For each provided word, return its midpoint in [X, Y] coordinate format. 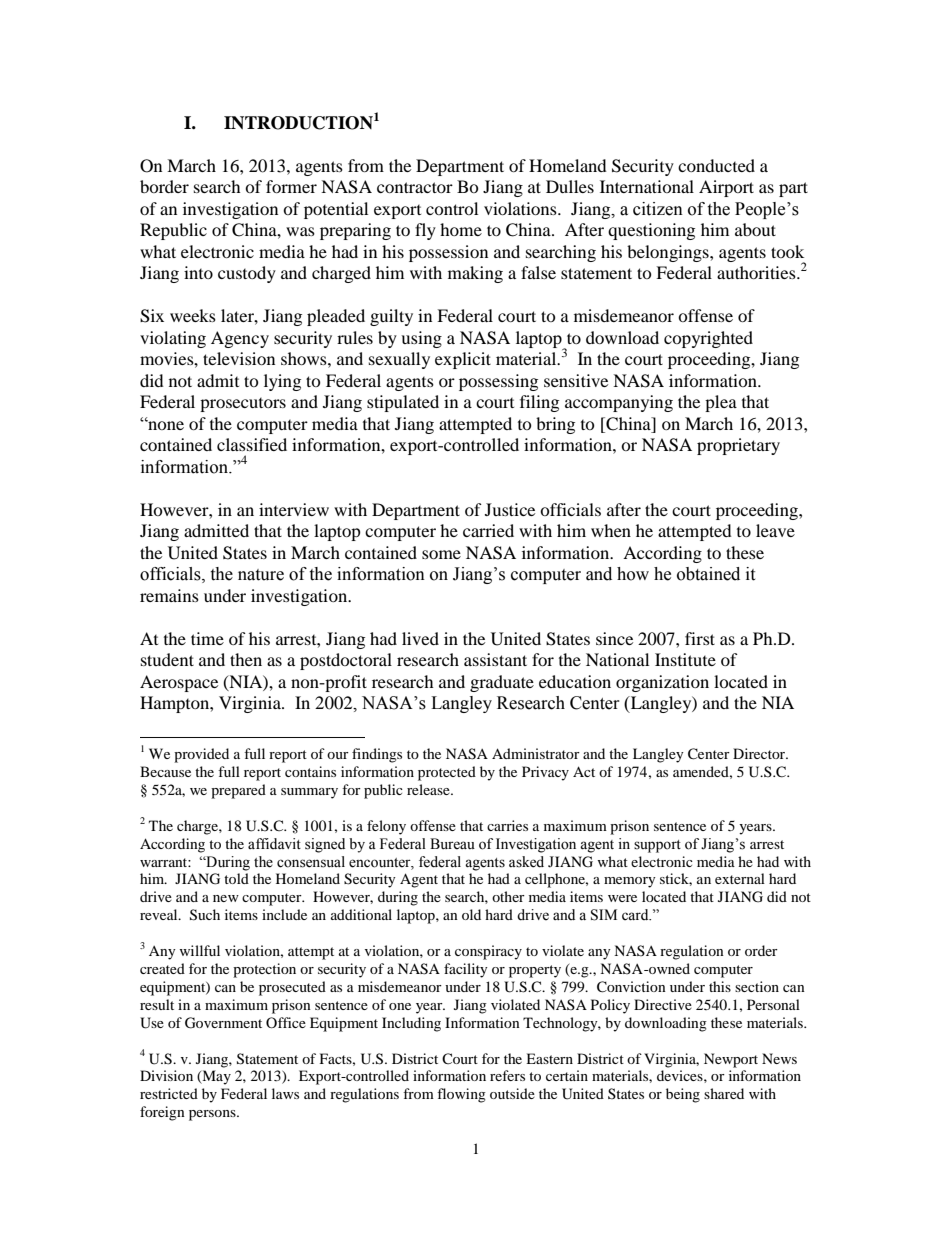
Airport [726, 188]
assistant [495, 659]
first [700, 638]
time [207, 638]
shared [724, 1093]
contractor [415, 187]
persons [213, 1115]
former [291, 186]
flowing [461, 1095]
